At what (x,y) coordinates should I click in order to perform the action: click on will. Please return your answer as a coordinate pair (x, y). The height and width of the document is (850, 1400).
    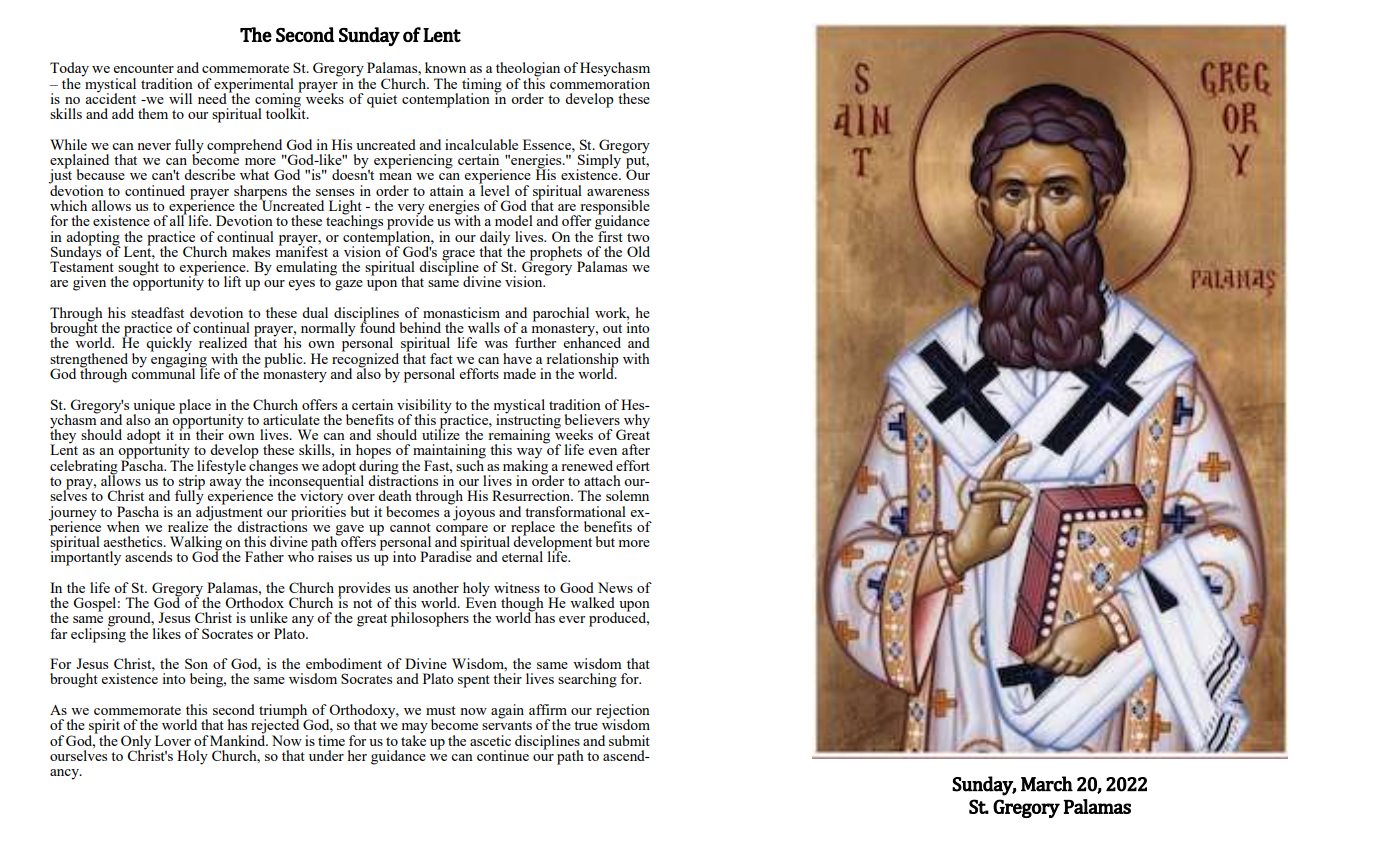
    Looking at the image, I should click on (180, 98).
